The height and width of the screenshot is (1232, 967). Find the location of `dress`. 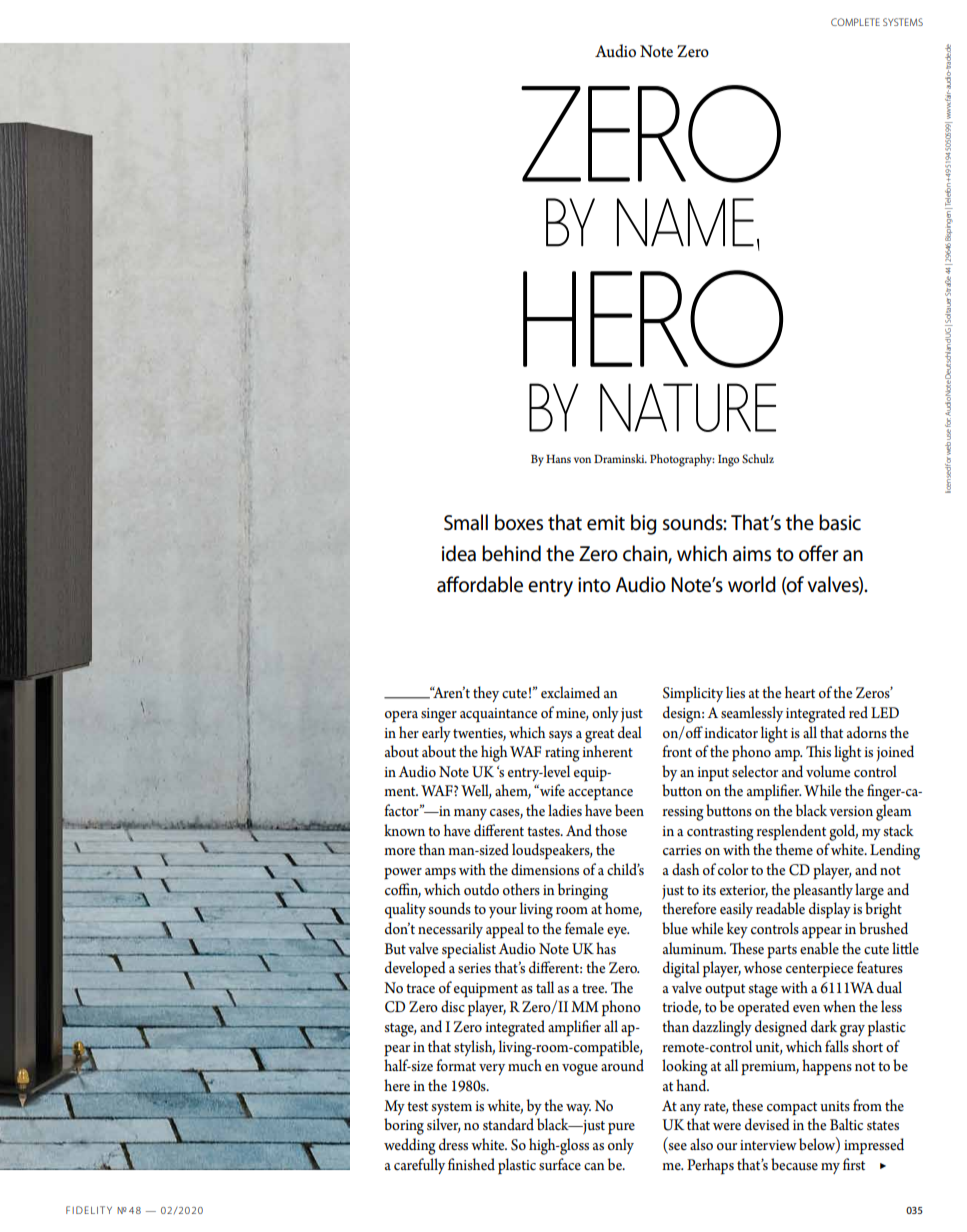

dress is located at coordinates (453, 1144).
